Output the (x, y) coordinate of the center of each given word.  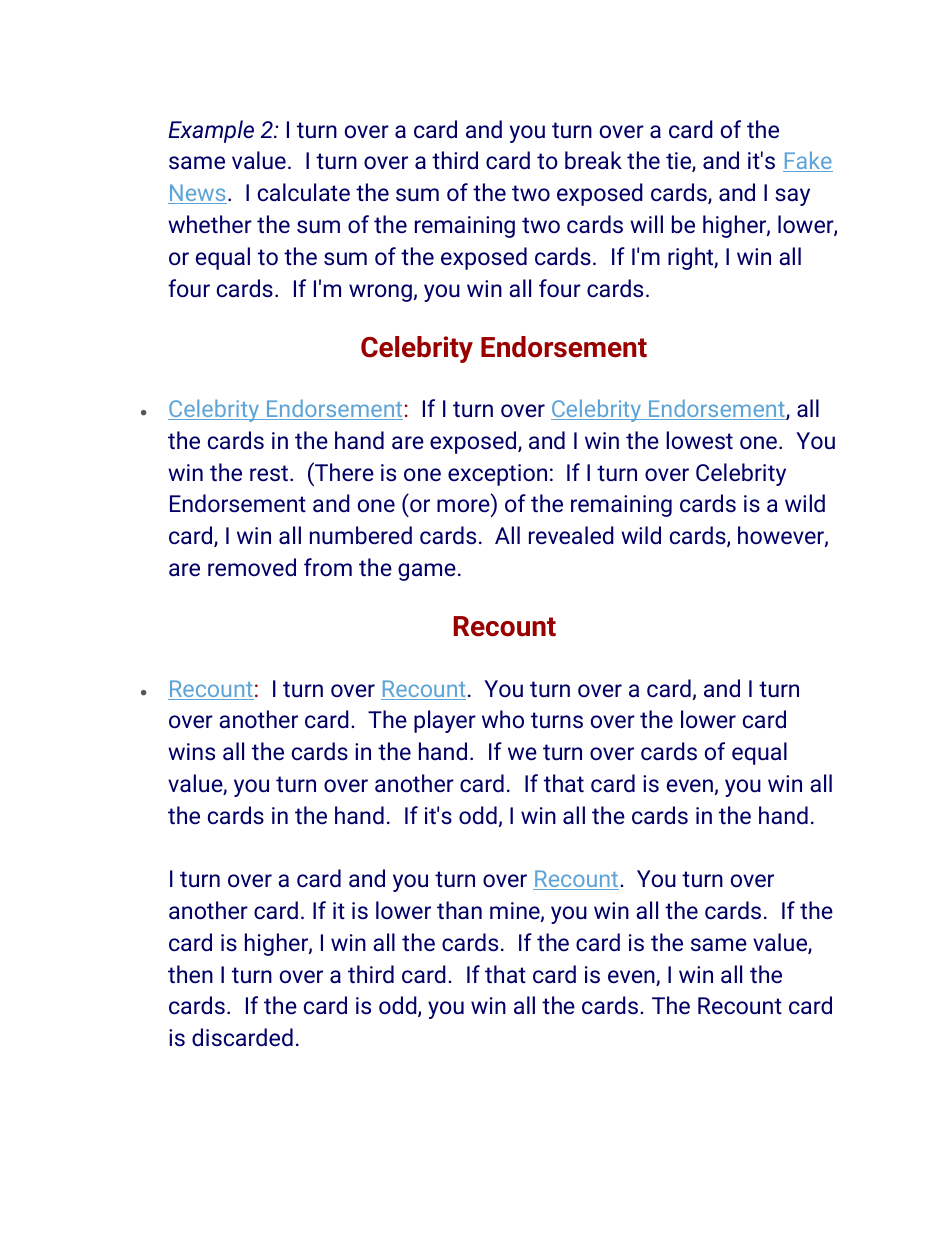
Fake (808, 161)
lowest (699, 440)
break (593, 160)
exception (497, 475)
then (190, 974)
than (459, 910)
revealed (571, 535)
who (503, 719)
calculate (304, 192)
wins (191, 751)
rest (269, 473)
